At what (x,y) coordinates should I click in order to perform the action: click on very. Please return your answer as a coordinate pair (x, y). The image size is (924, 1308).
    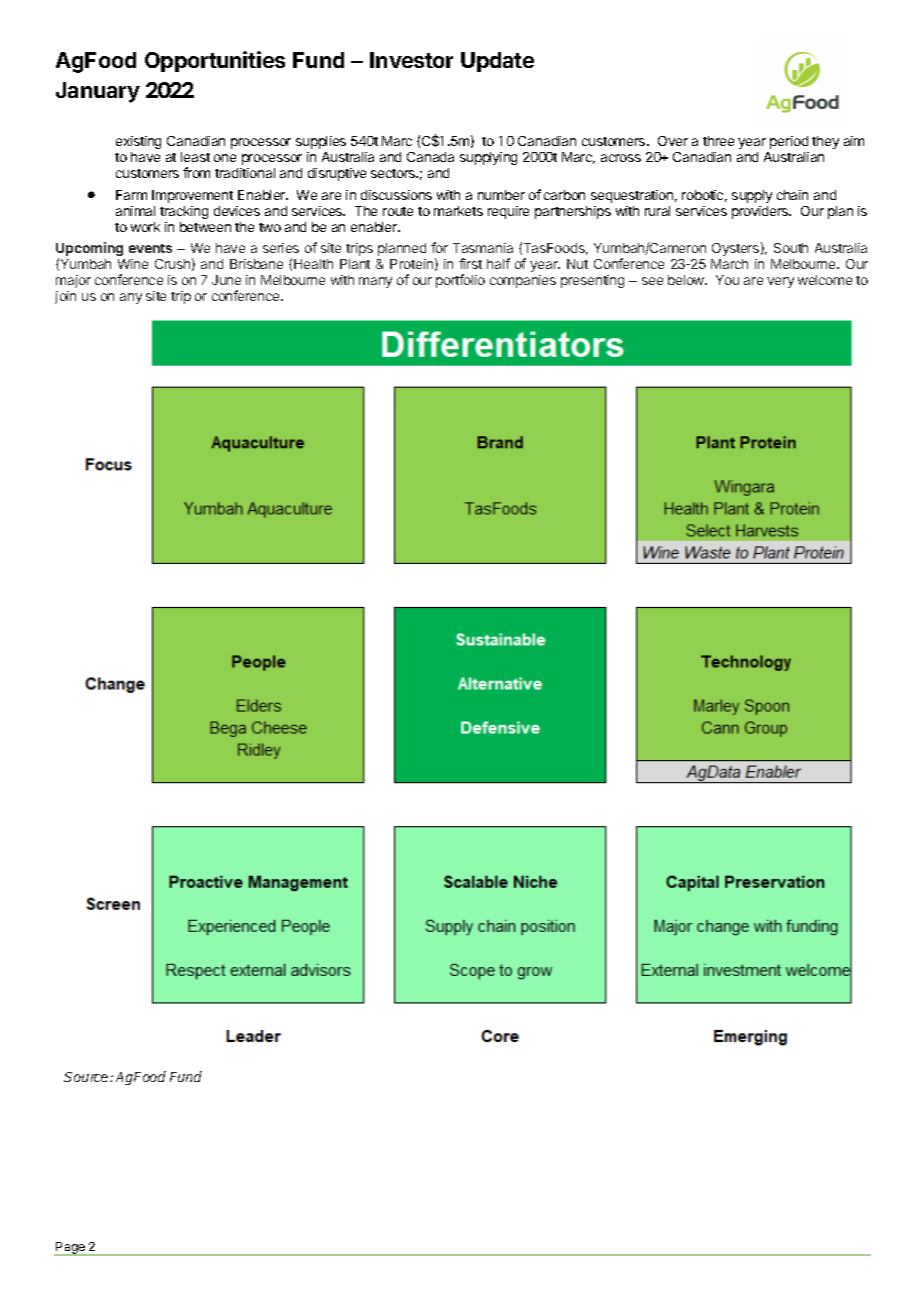
    Looking at the image, I should click on (780, 282).
